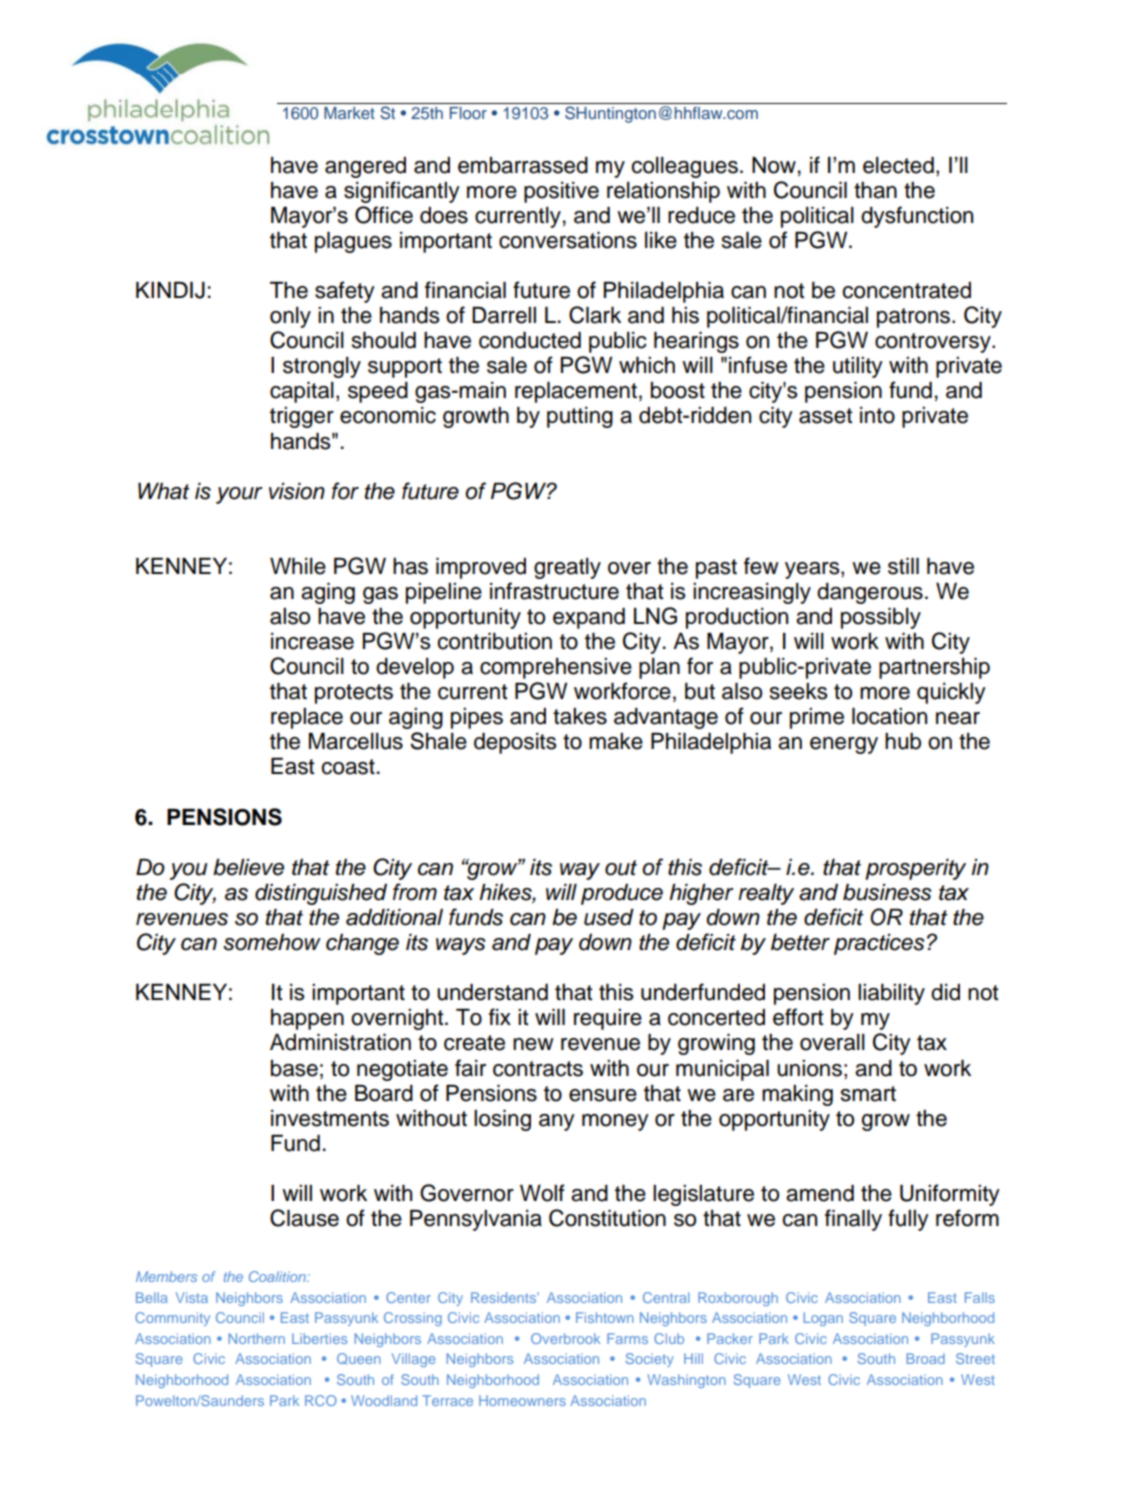  I want to click on embarrassed, so click(523, 165).
